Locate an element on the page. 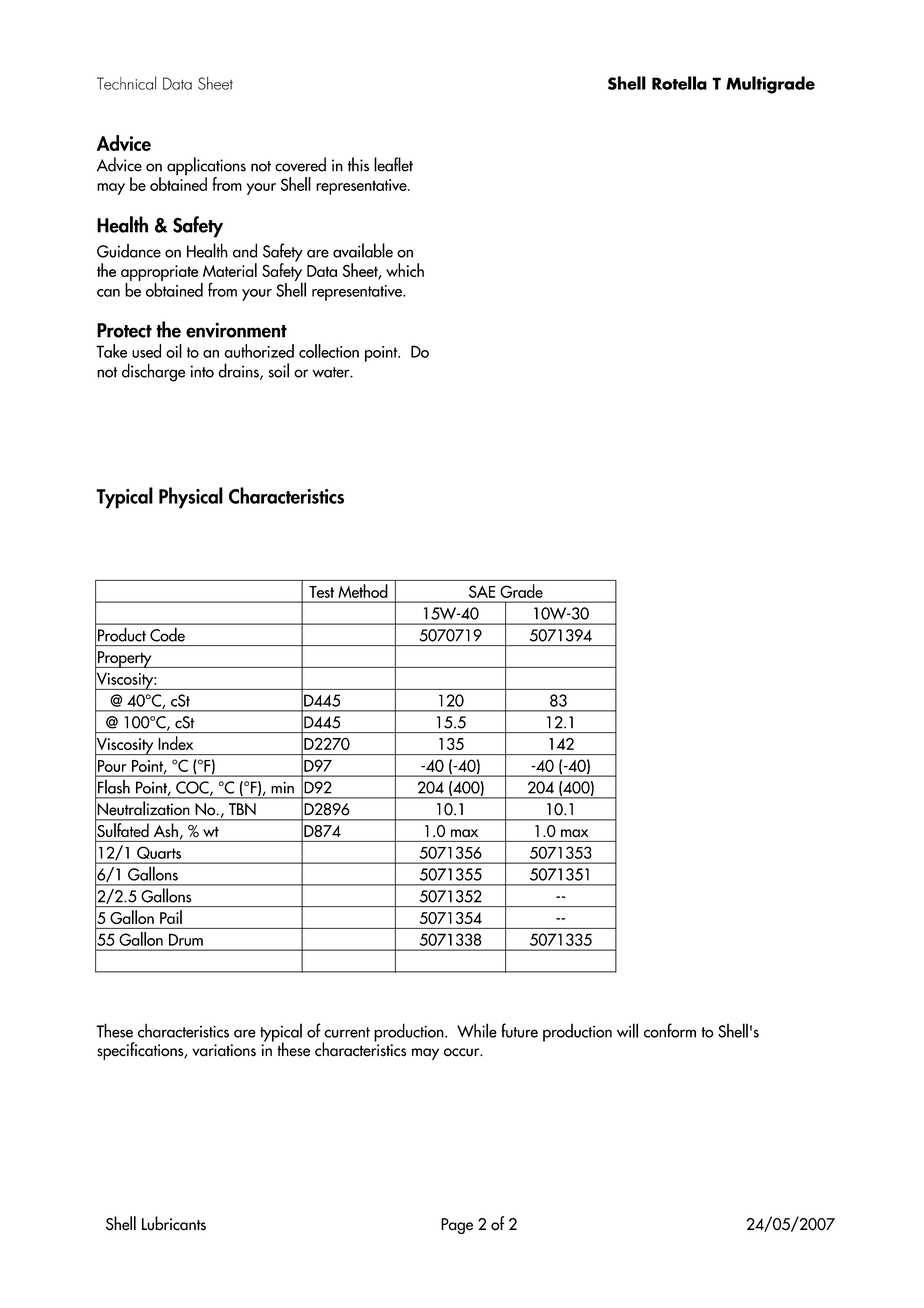 The height and width of the image is (1308, 924). applications is located at coordinates (206, 167).
